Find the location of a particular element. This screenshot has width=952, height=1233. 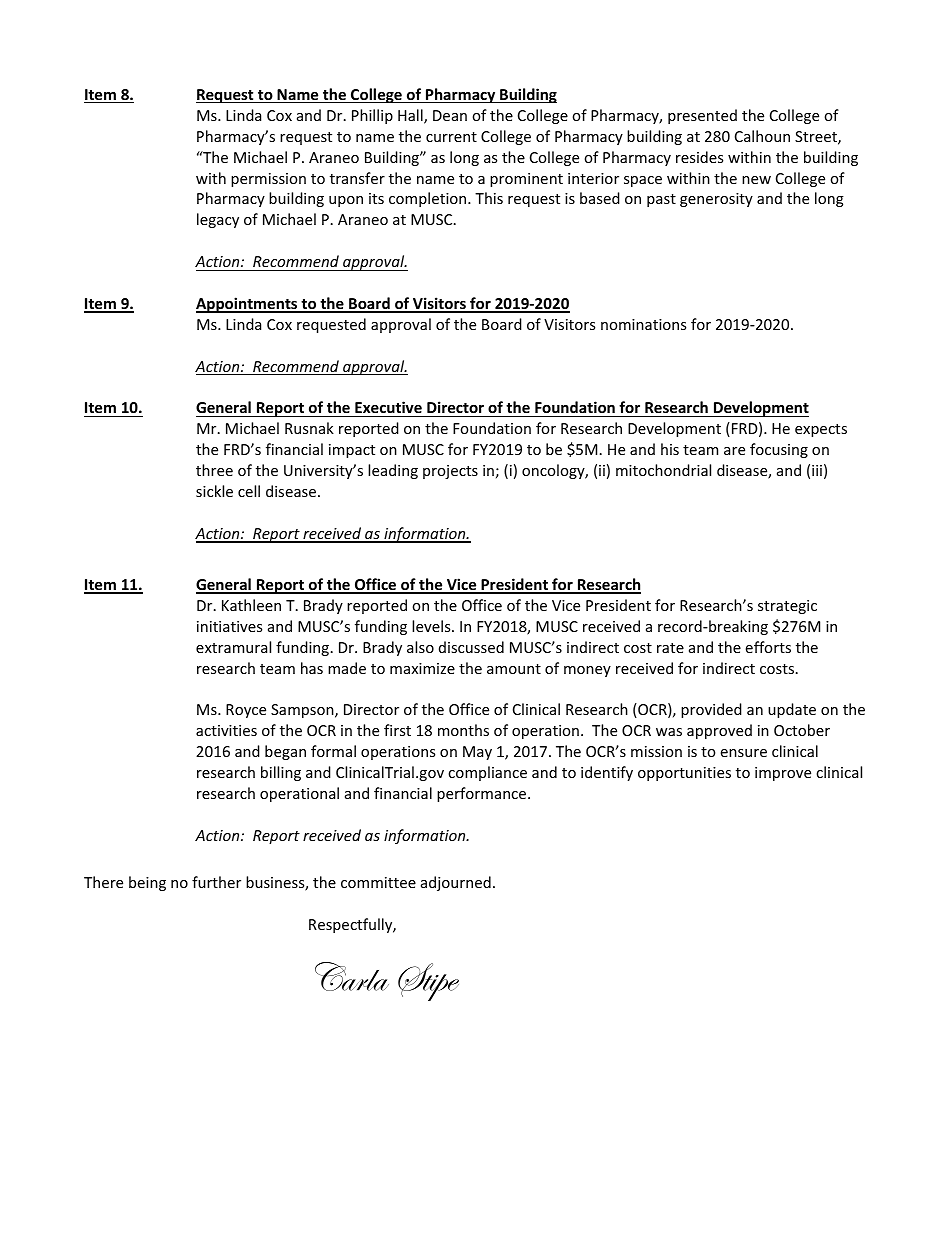

legacy is located at coordinates (218, 220).
